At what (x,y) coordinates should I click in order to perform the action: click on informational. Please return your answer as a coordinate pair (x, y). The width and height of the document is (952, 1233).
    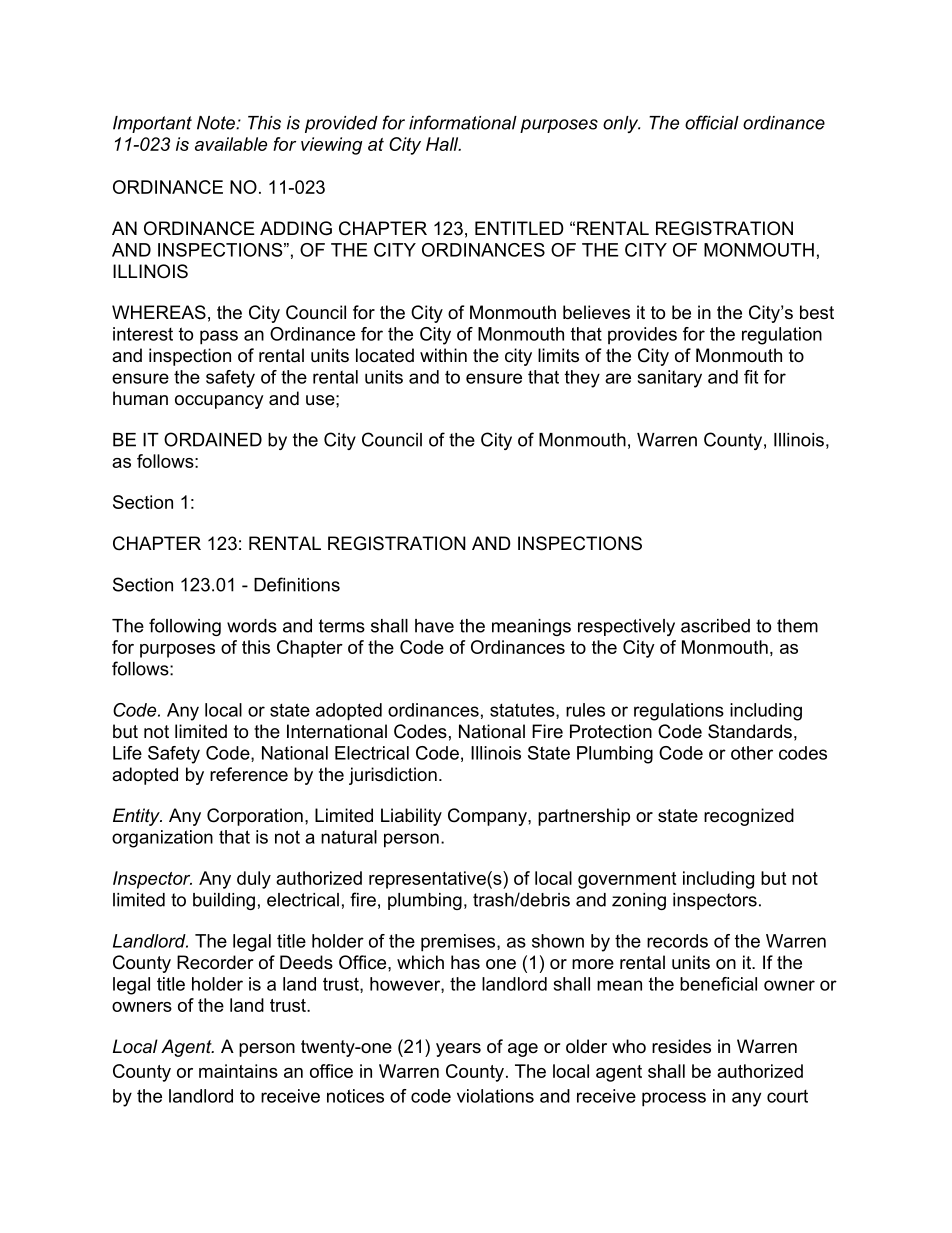
    Looking at the image, I should click on (463, 122).
